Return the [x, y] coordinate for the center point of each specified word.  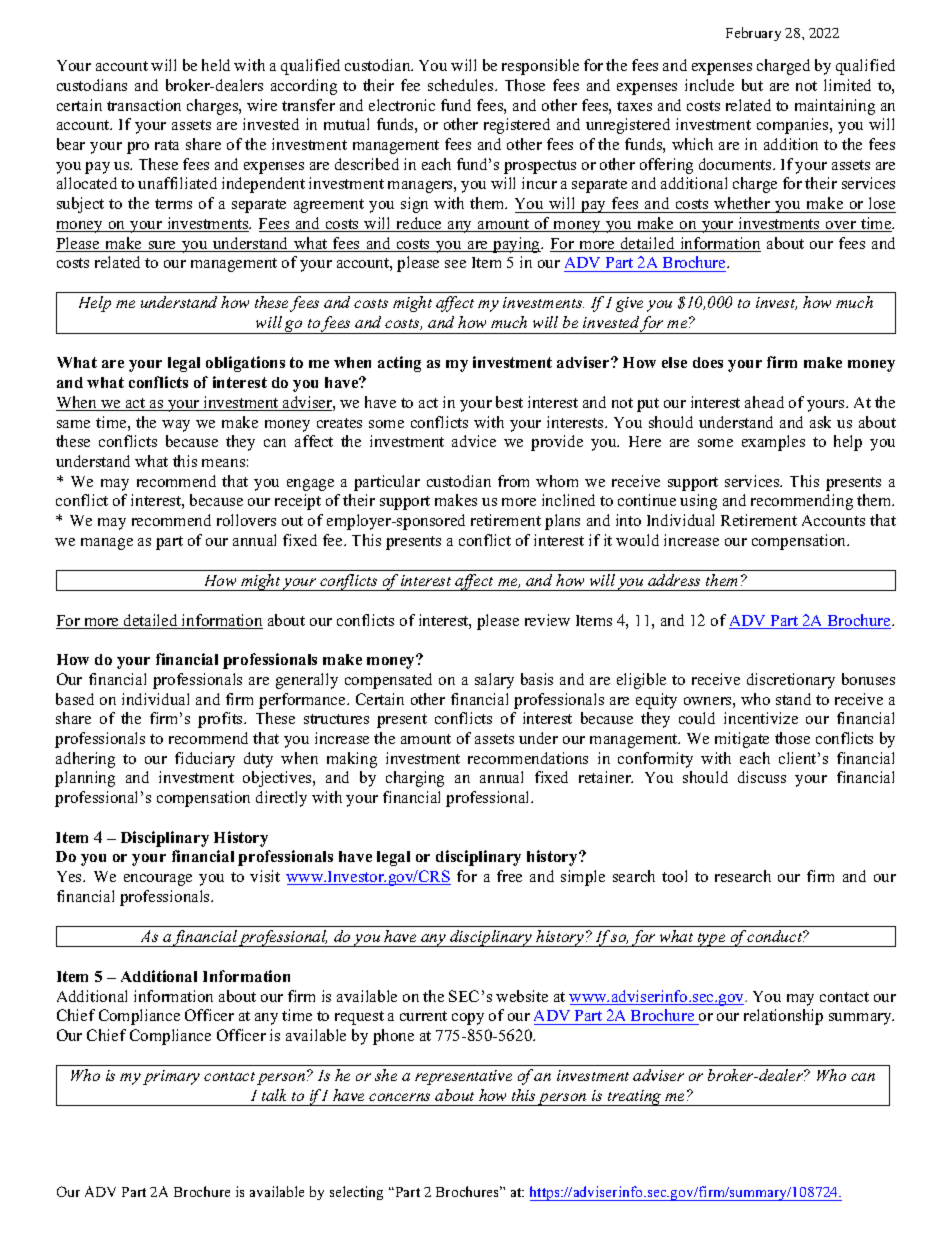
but [752, 85]
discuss [762, 777]
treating [634, 1098]
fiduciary [205, 760]
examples [773, 443]
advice [474, 441]
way [176, 426]
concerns [399, 1097]
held [216, 65]
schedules [462, 85]
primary [171, 1077]
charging [415, 779]
